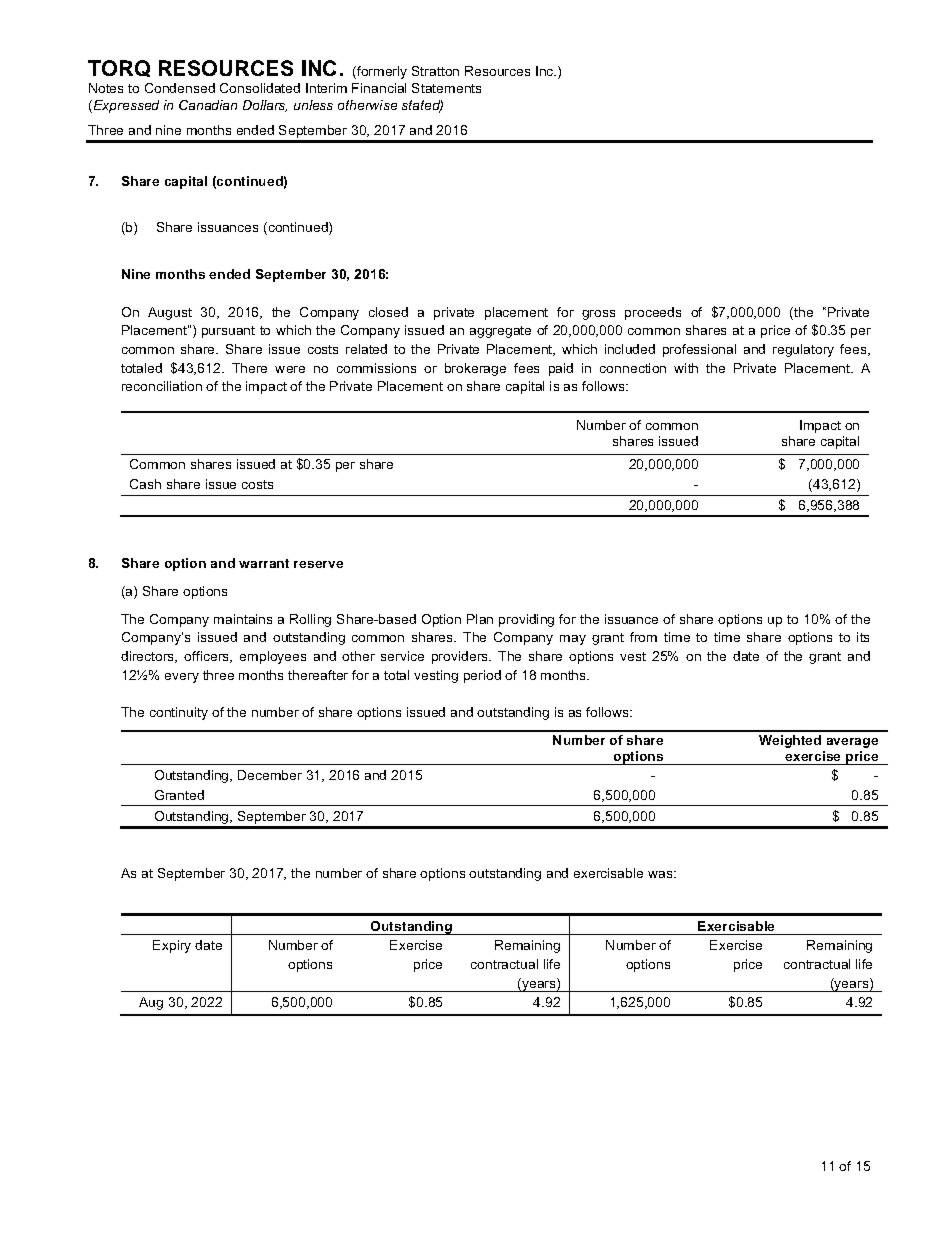 The image size is (952, 1233). I want to click on its, so click(863, 637).
